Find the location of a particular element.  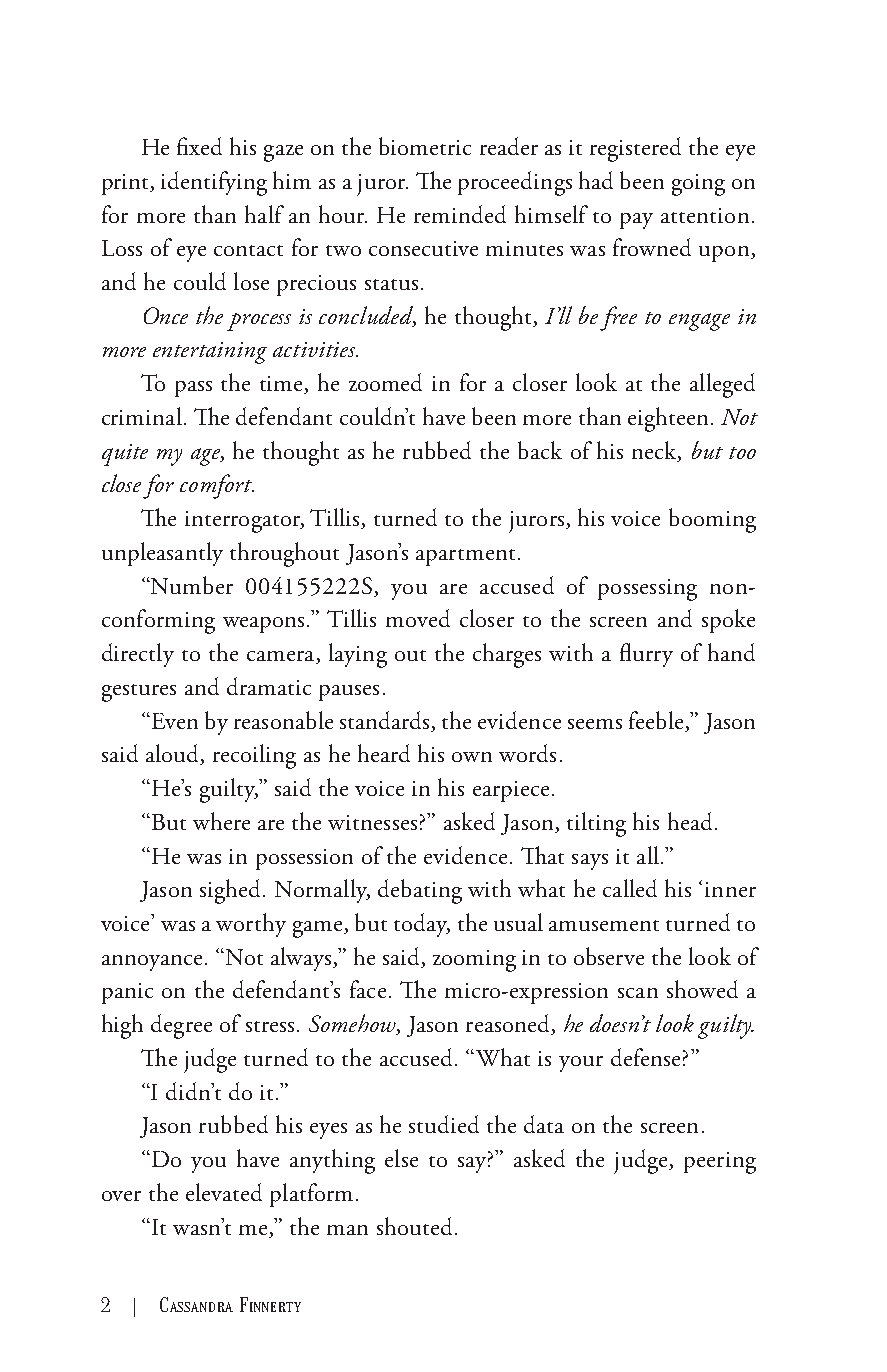

feeble is located at coordinates (656, 720).
